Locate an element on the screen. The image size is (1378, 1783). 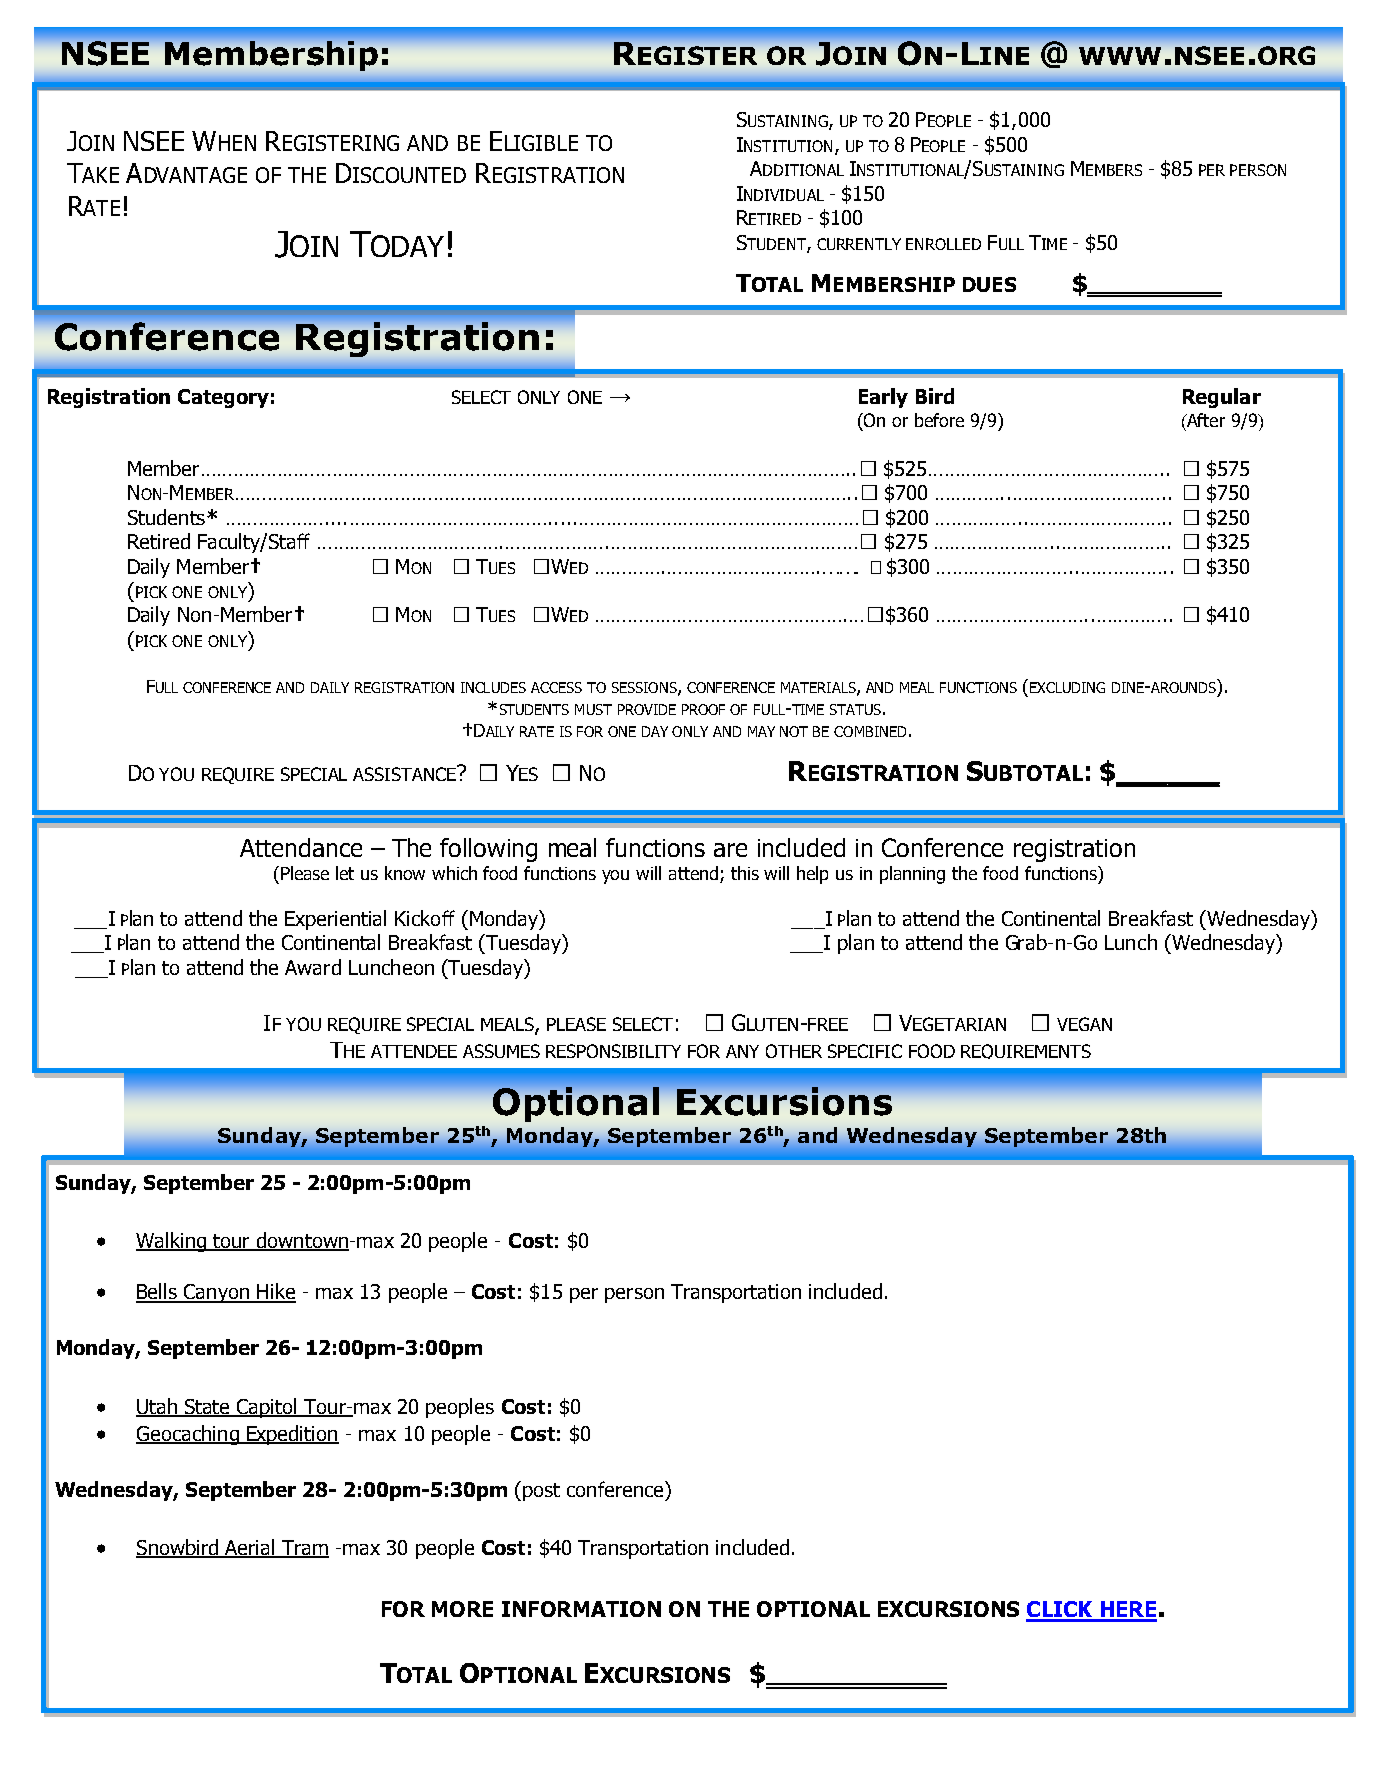
post is located at coordinates (541, 1492).
